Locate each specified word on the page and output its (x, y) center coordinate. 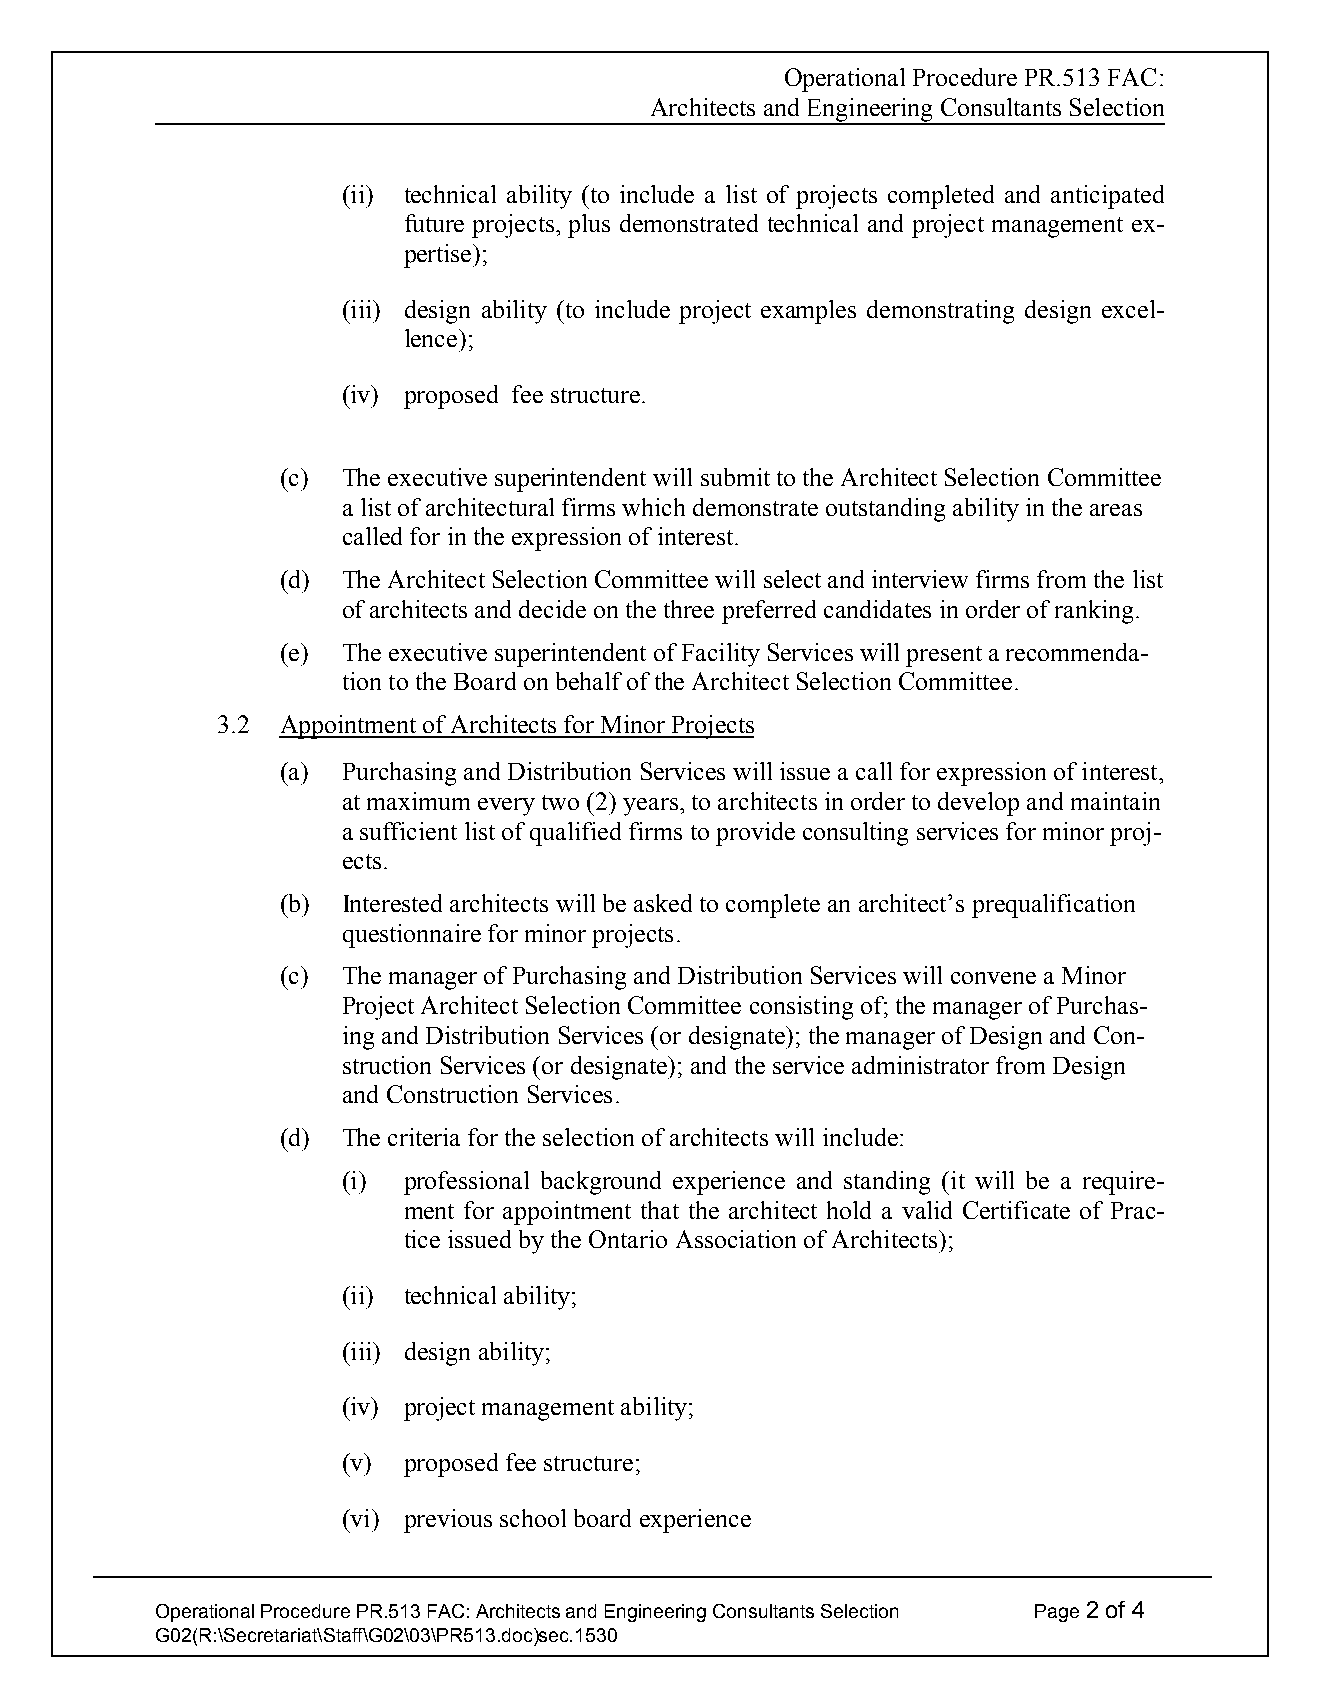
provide (755, 834)
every (506, 807)
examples (808, 312)
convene (993, 978)
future (434, 223)
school (533, 1518)
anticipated (1107, 197)
